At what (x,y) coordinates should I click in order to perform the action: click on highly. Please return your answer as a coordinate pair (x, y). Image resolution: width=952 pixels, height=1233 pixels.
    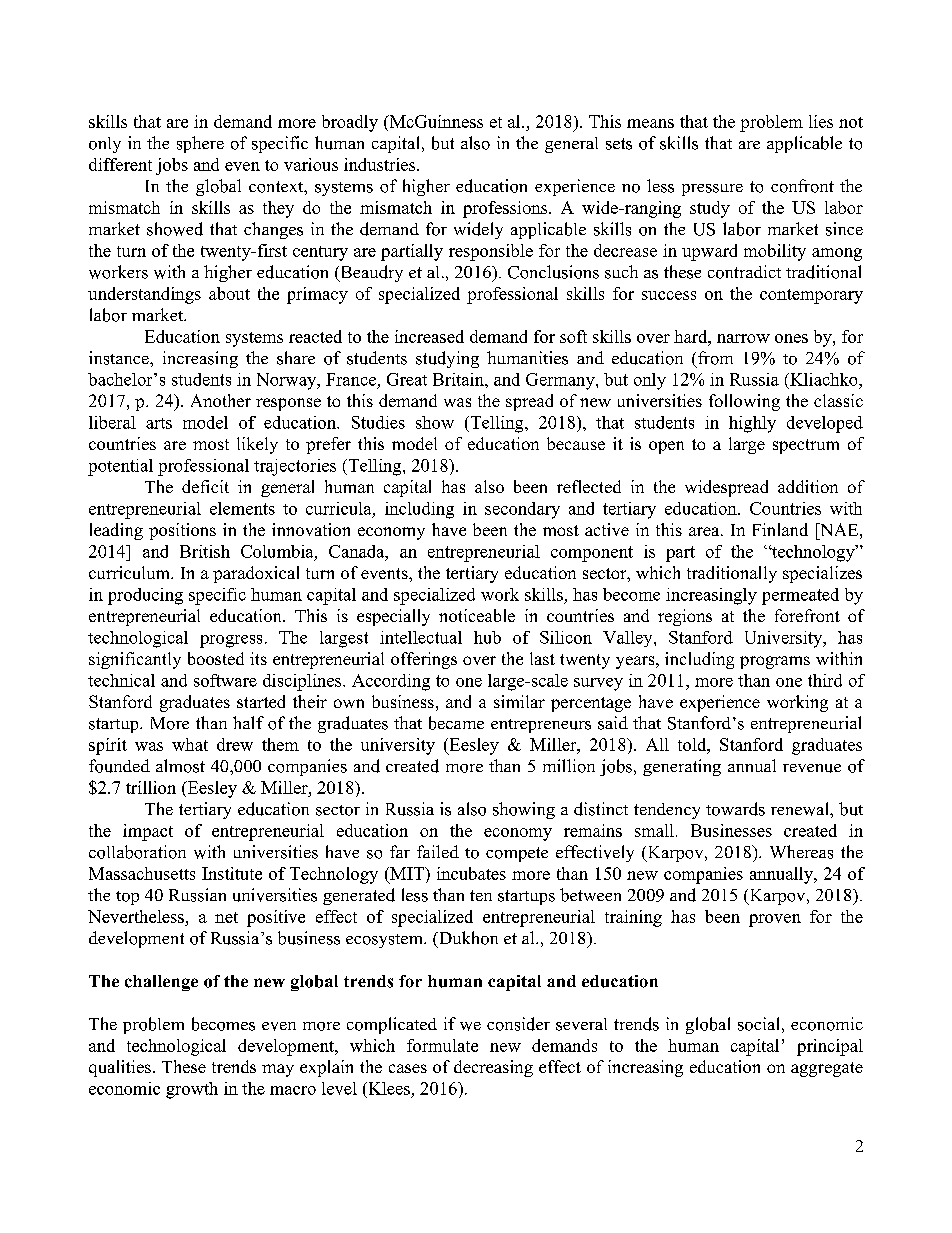
    Looking at the image, I should click on (752, 424).
